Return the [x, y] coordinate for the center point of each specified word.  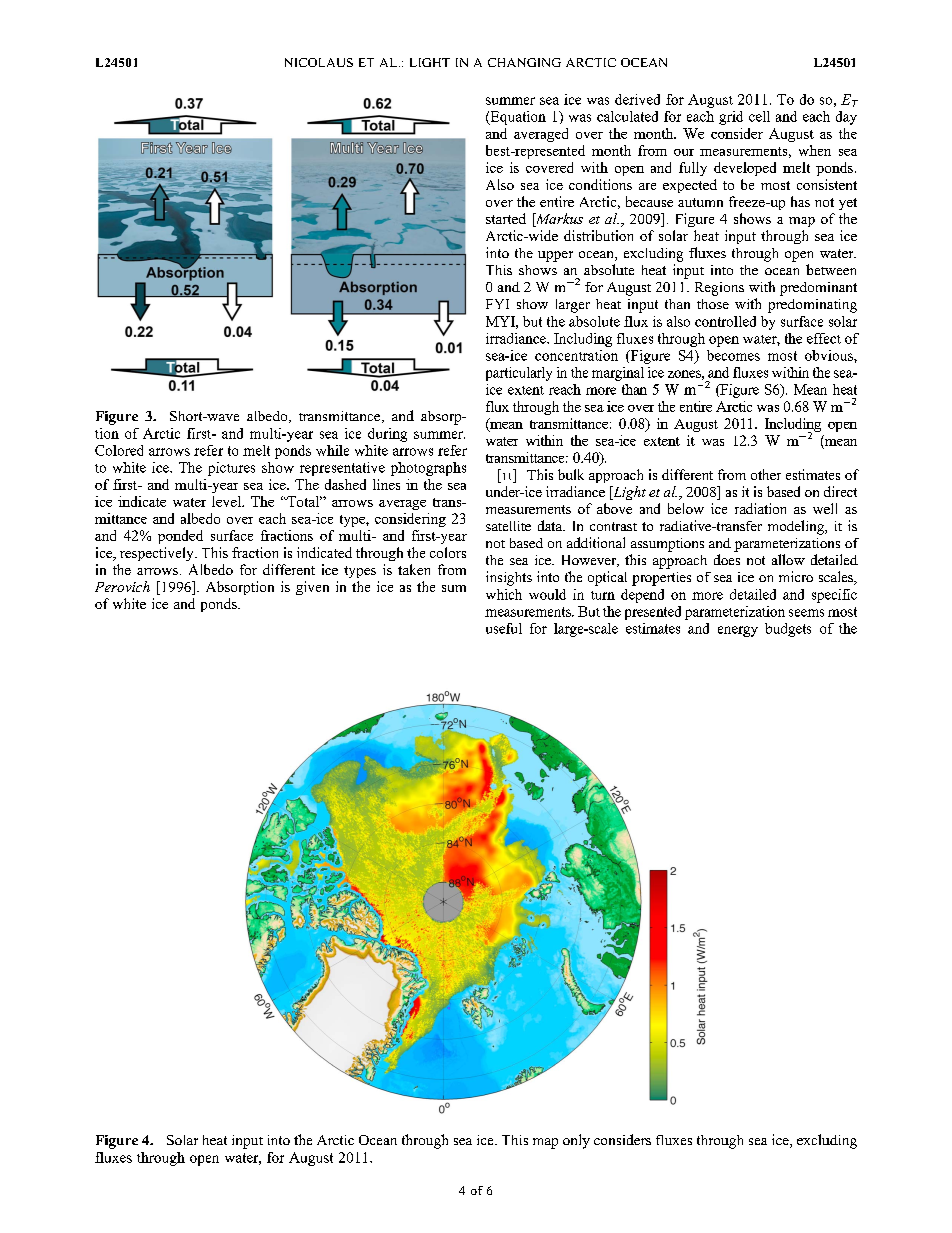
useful [504, 628]
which [504, 594]
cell [759, 116]
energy [738, 631]
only [576, 1141]
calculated [627, 116]
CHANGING [524, 62]
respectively [158, 554]
